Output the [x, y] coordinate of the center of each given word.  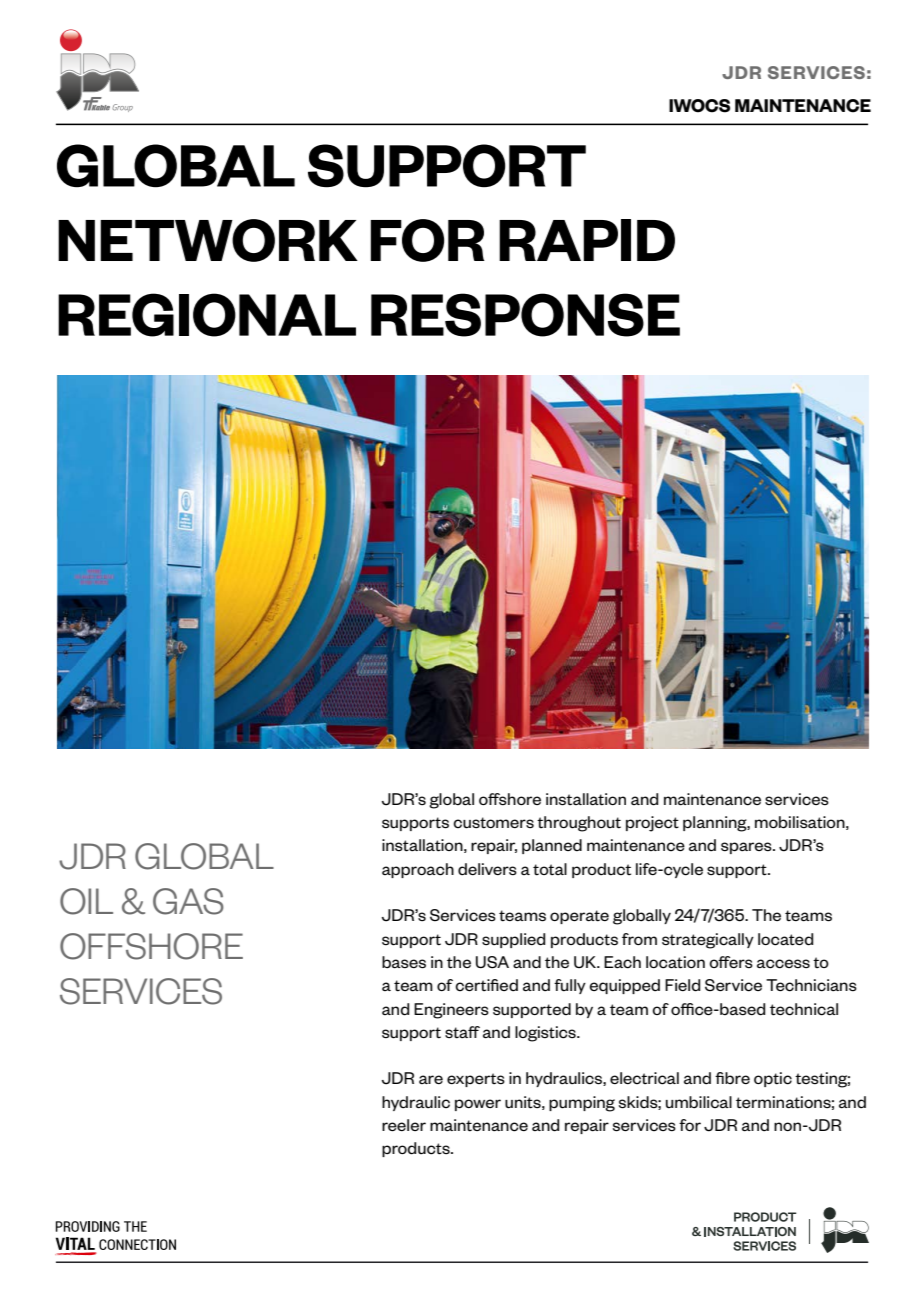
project [652, 824]
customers [493, 823]
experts [476, 1080]
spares [747, 848]
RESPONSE [525, 315]
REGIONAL [207, 315]
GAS [188, 901]
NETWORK [208, 240]
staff [462, 1032]
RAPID [587, 240]
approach [418, 870]
